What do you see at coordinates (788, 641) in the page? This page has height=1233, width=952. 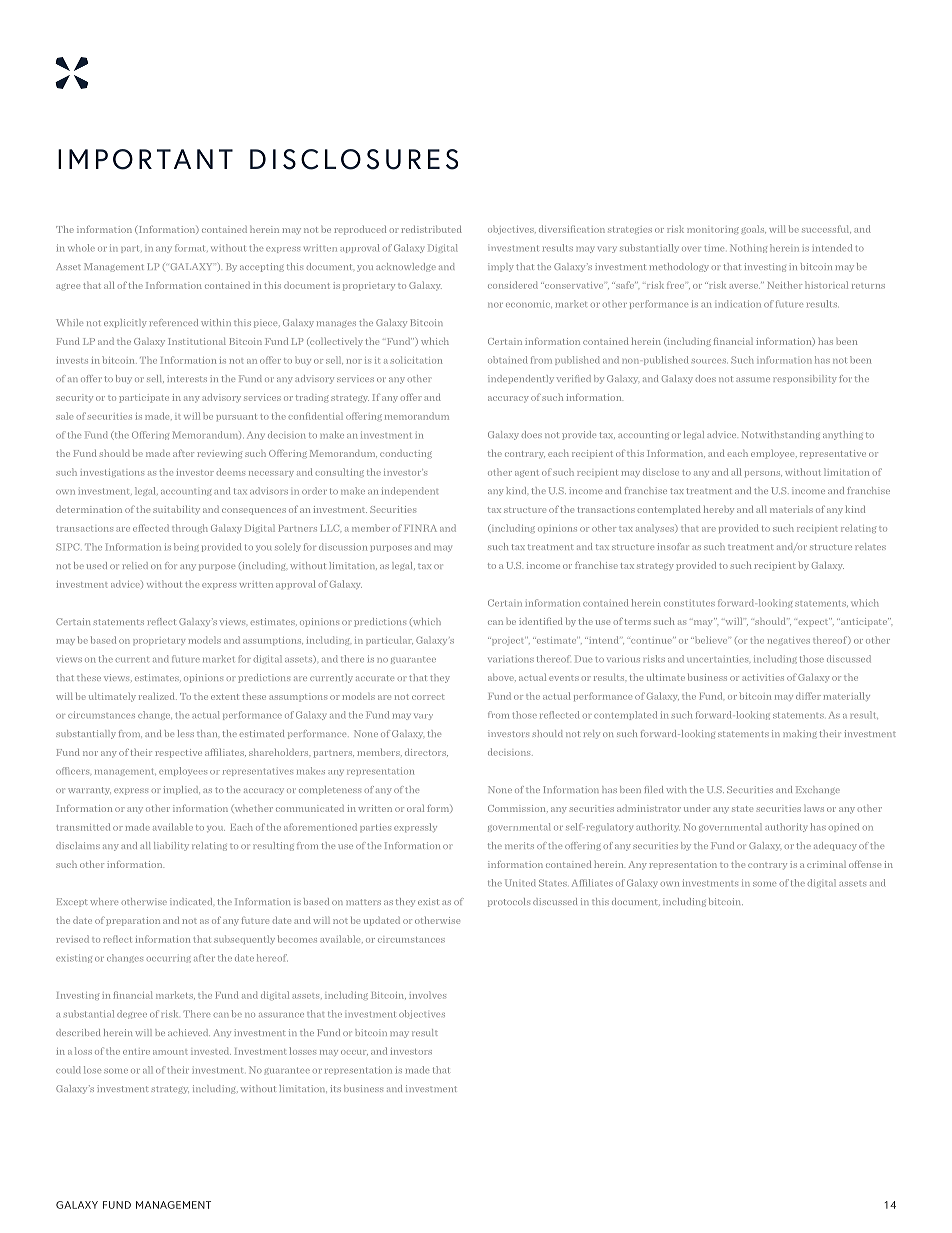 I see `negatives` at bounding box center [788, 641].
